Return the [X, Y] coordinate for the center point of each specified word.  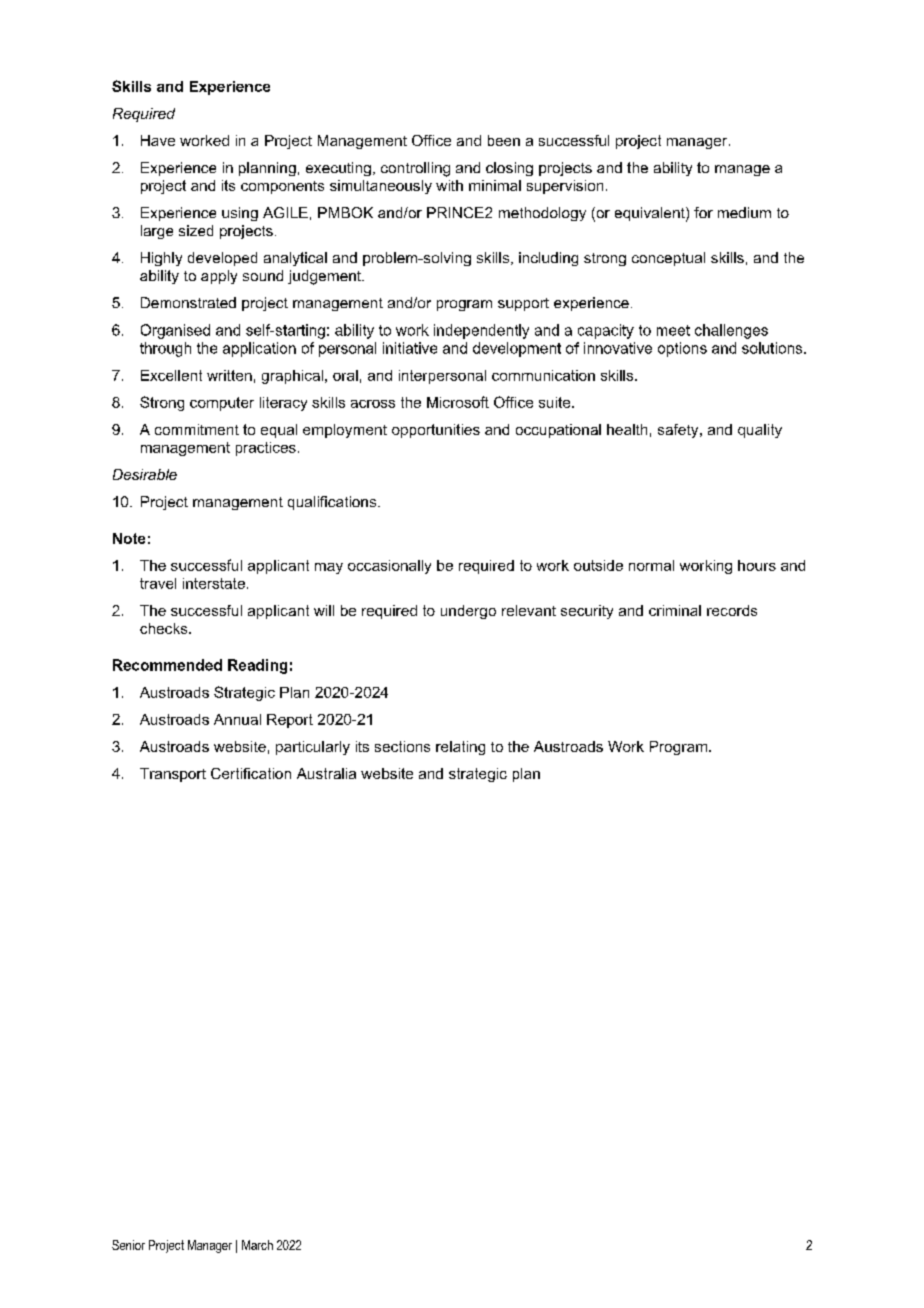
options [682, 349]
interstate [214, 583]
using [240, 214]
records [732, 610]
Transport [173, 775]
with [449, 185]
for [703, 212]
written [229, 375]
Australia [326, 773]
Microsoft [458, 402]
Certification [251, 773]
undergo [468, 612]
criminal [675, 610]
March [257, 1245]
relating [460, 748]
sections [402, 746]
